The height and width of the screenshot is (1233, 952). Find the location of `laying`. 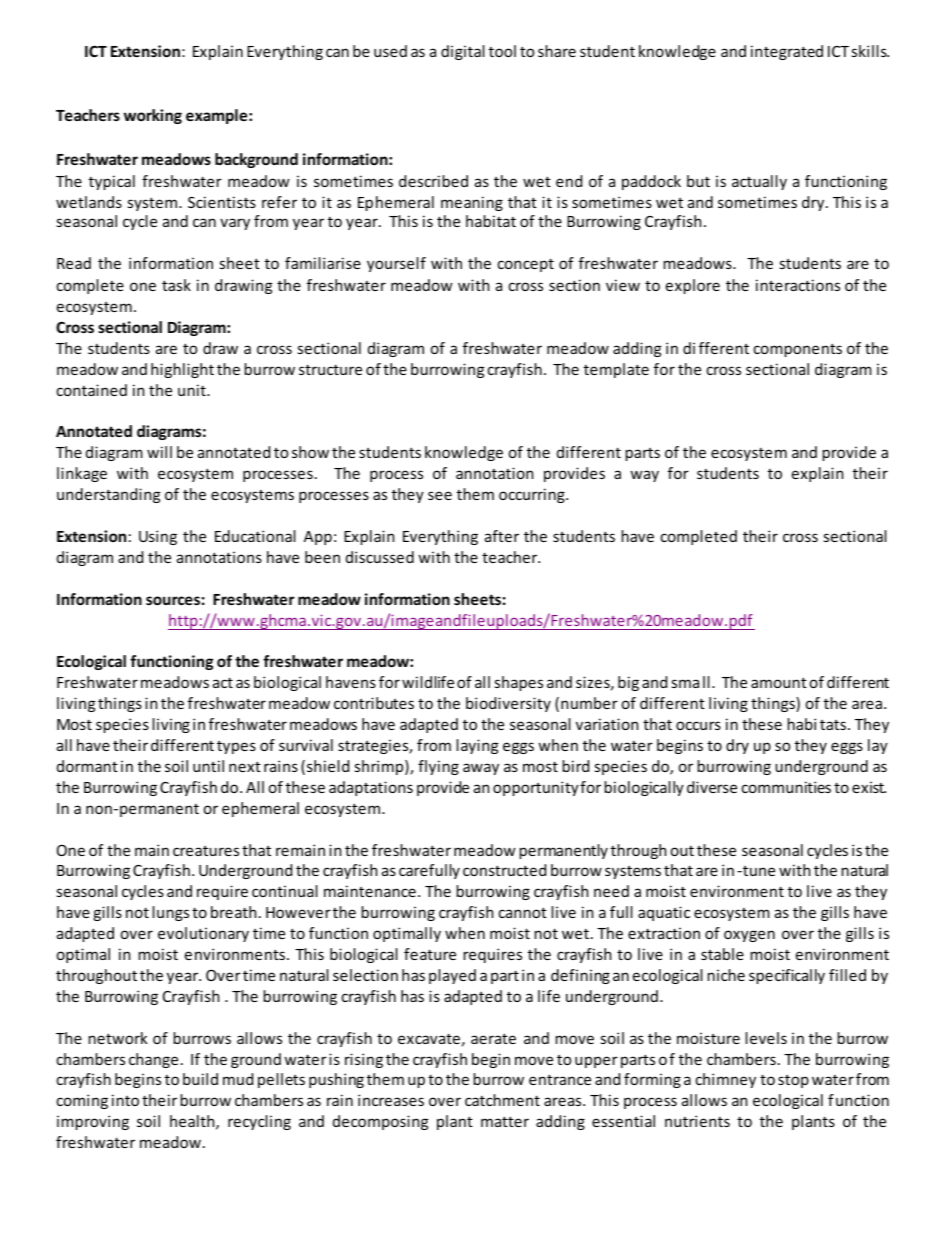

laying is located at coordinates (477, 746).
